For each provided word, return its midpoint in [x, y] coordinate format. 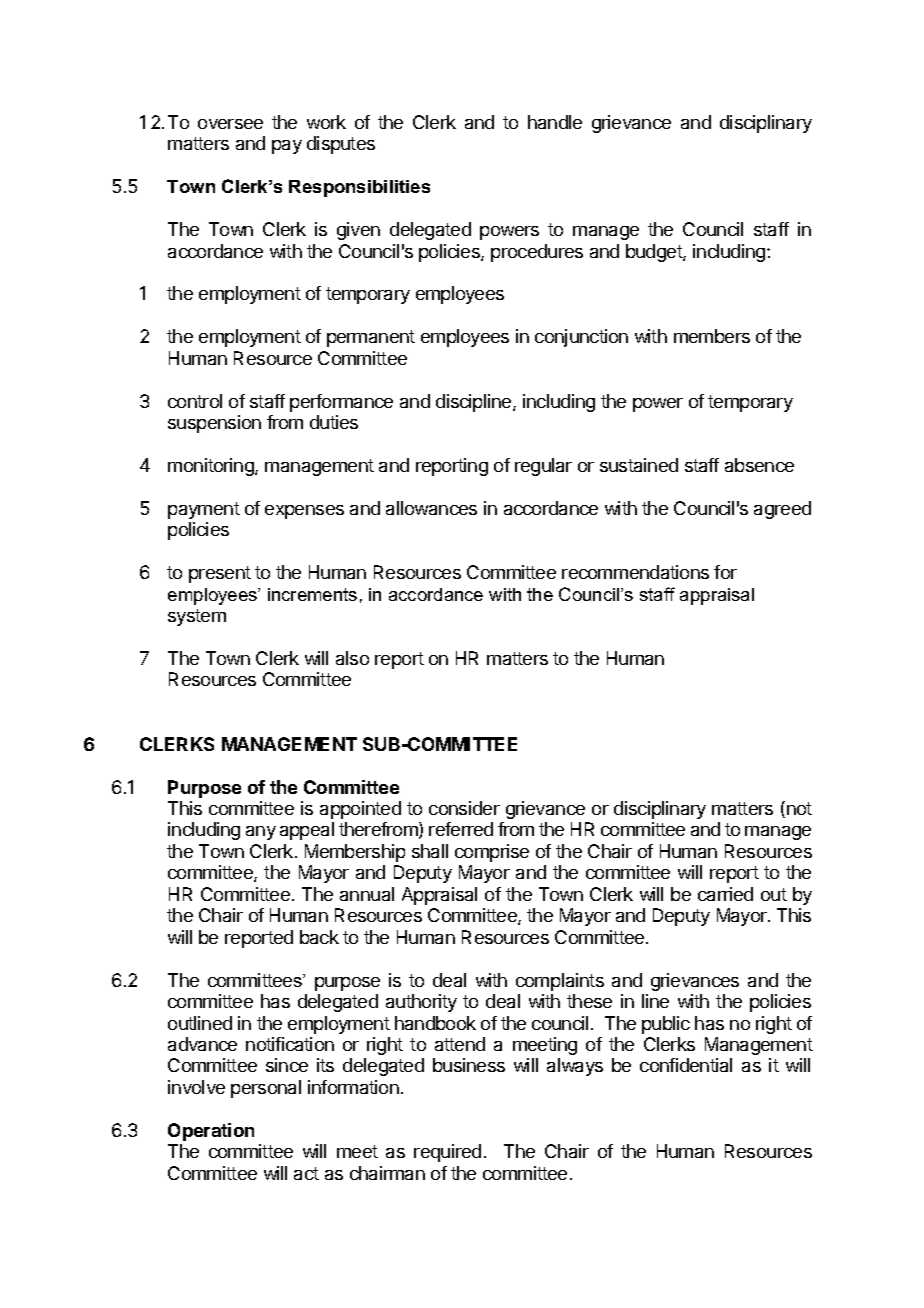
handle [555, 122]
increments [312, 594]
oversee [230, 124]
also [352, 658]
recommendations [635, 572]
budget [655, 253]
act [306, 1173]
